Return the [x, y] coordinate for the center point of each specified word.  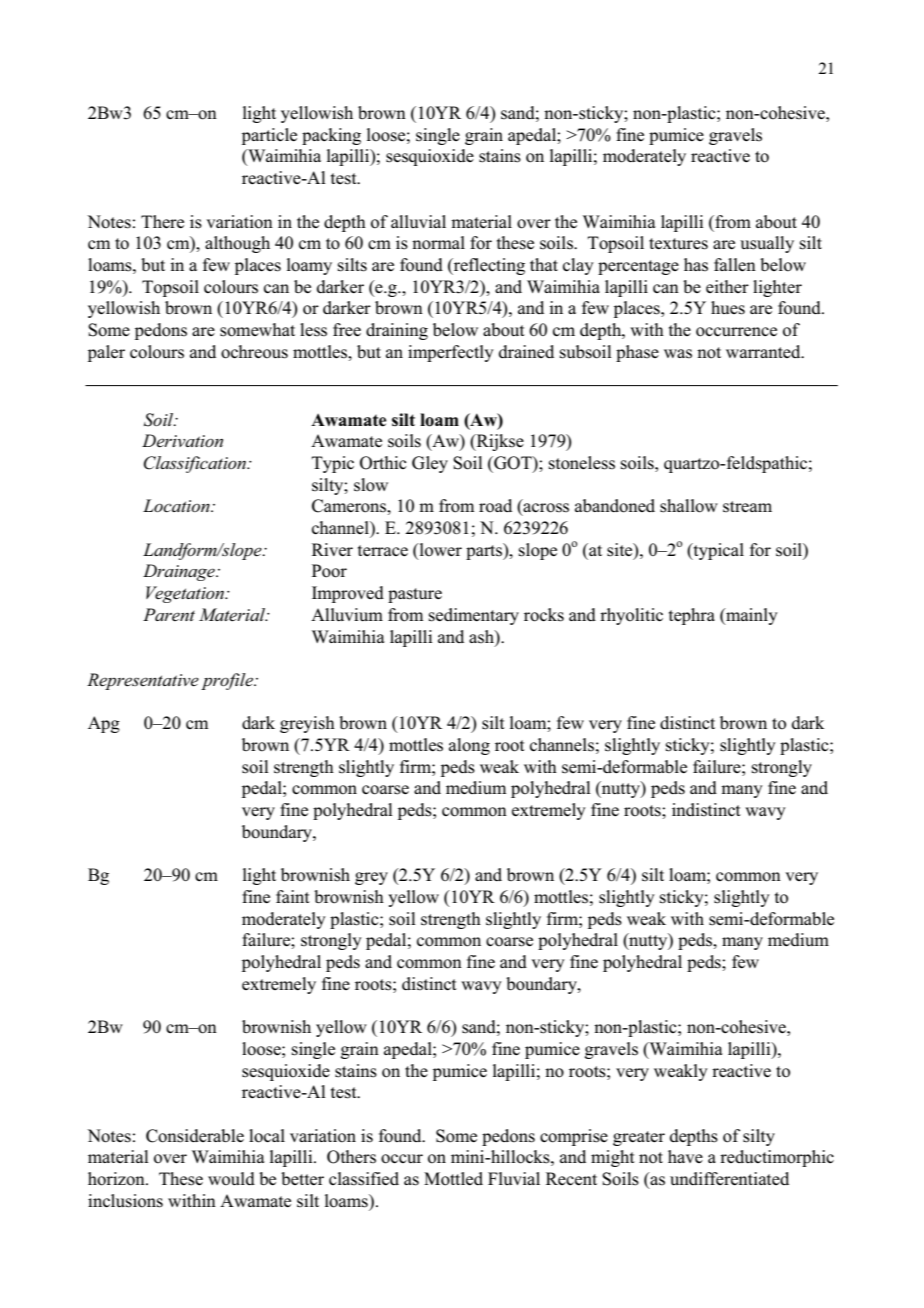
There [162, 221]
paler [106, 353]
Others [351, 1157]
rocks [544, 615]
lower [439, 550]
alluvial [418, 221]
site [621, 550]
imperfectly [451, 353]
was [678, 354]
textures [678, 244]
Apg [104, 724]
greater [639, 1138]
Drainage [180, 572]
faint [293, 896]
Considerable [195, 1136]
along [469, 746]
